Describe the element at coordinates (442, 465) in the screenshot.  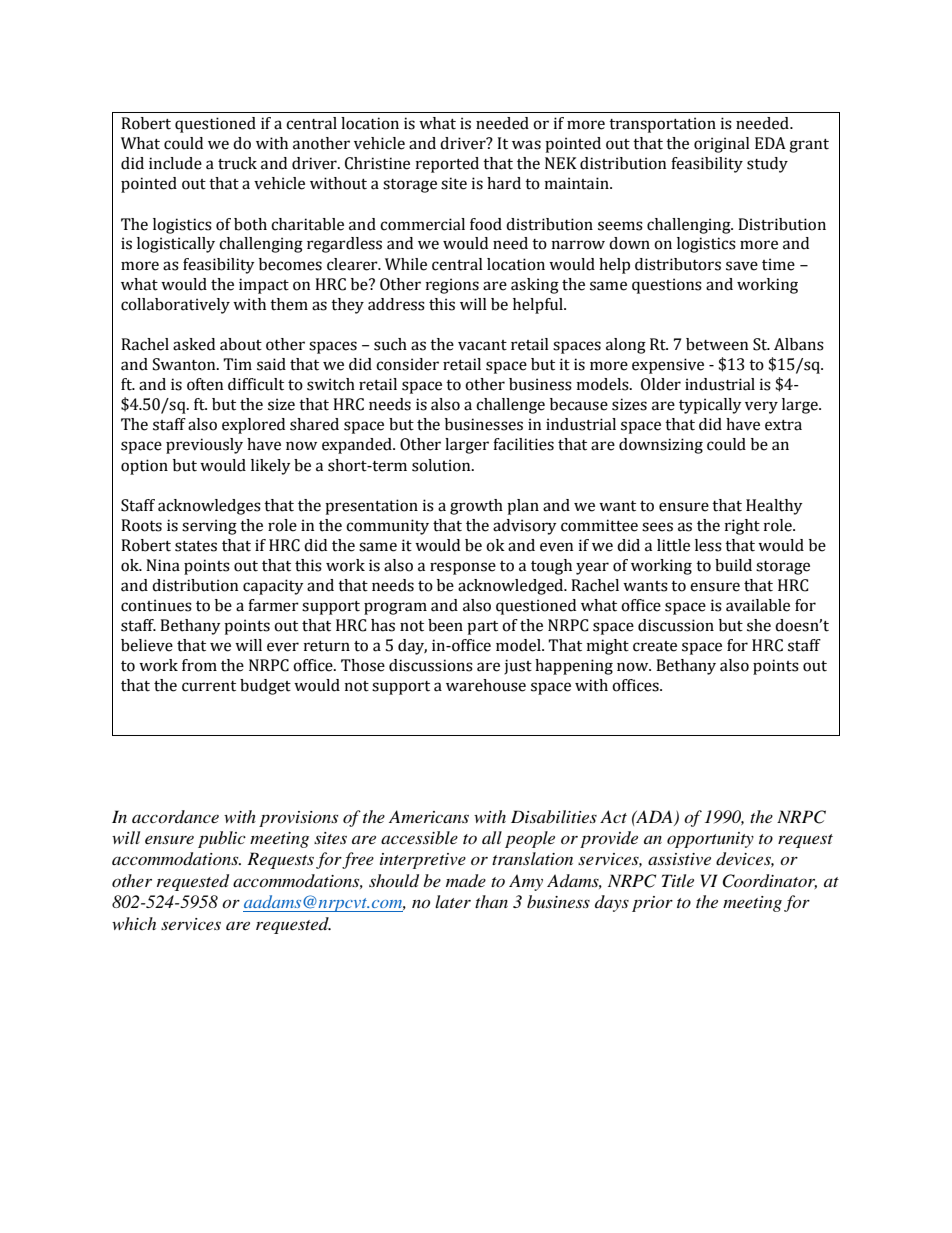
I see `solution` at that location.
